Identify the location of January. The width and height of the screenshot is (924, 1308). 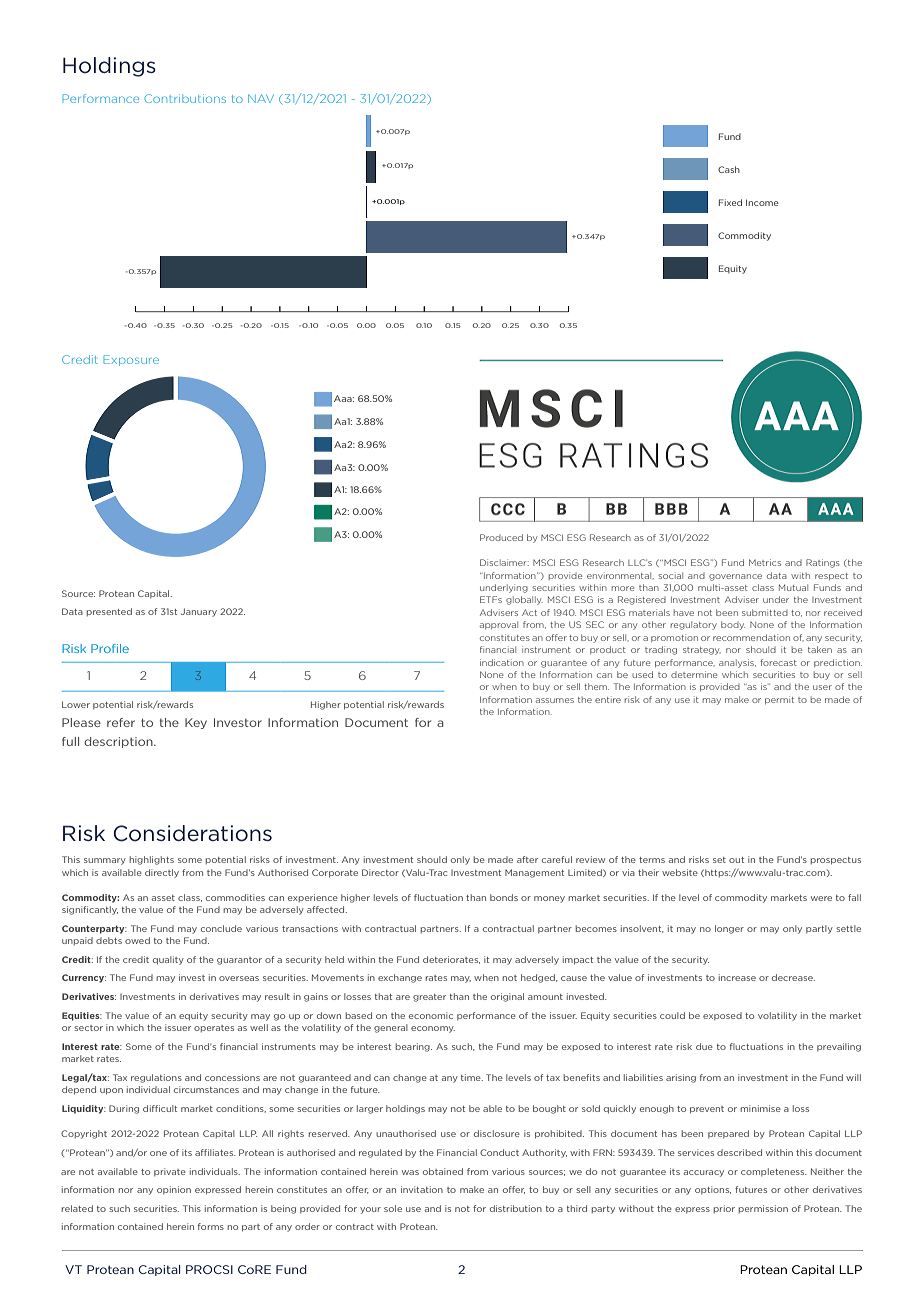
(199, 612).
